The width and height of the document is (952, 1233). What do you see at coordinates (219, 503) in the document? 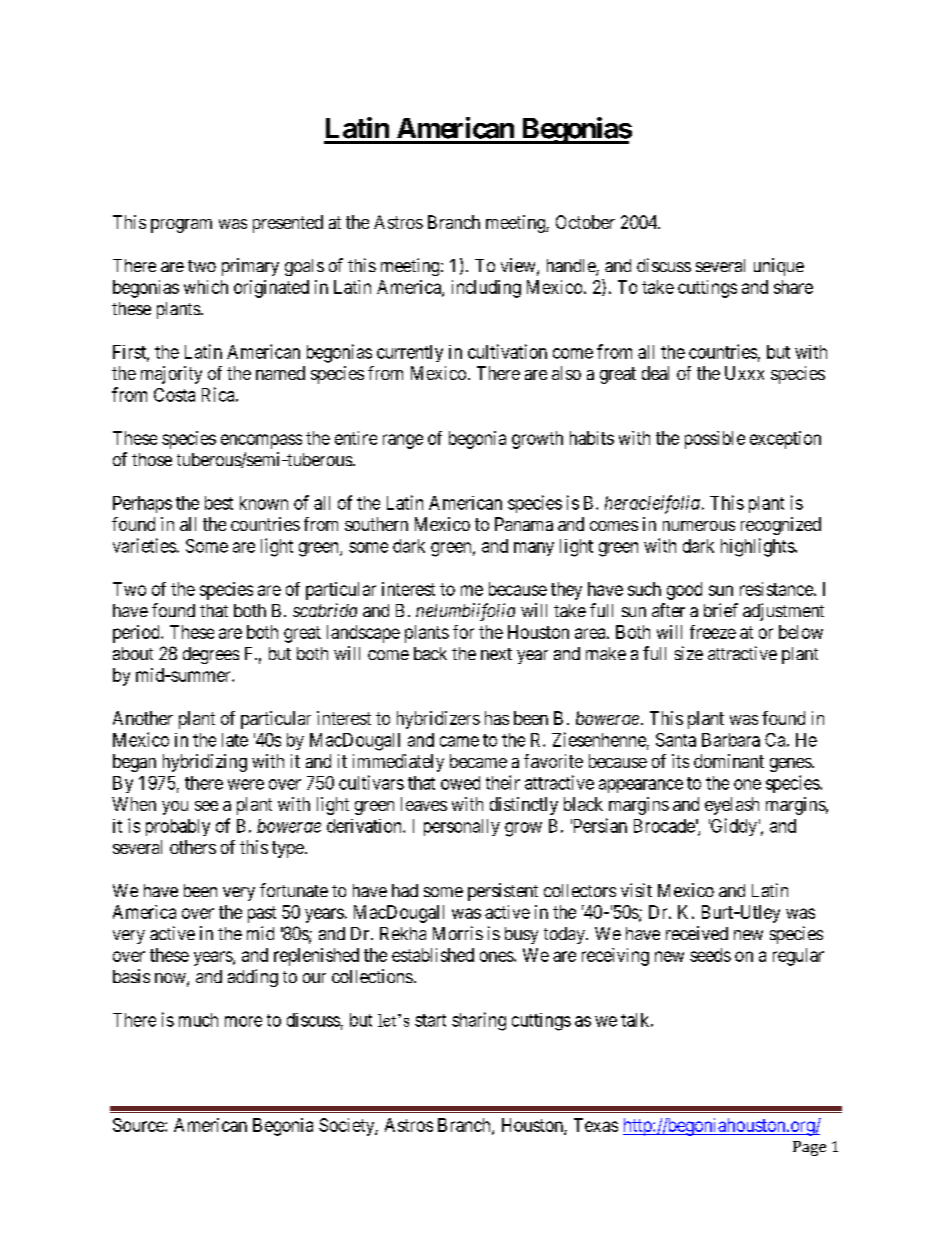
I see `best` at bounding box center [219, 503].
